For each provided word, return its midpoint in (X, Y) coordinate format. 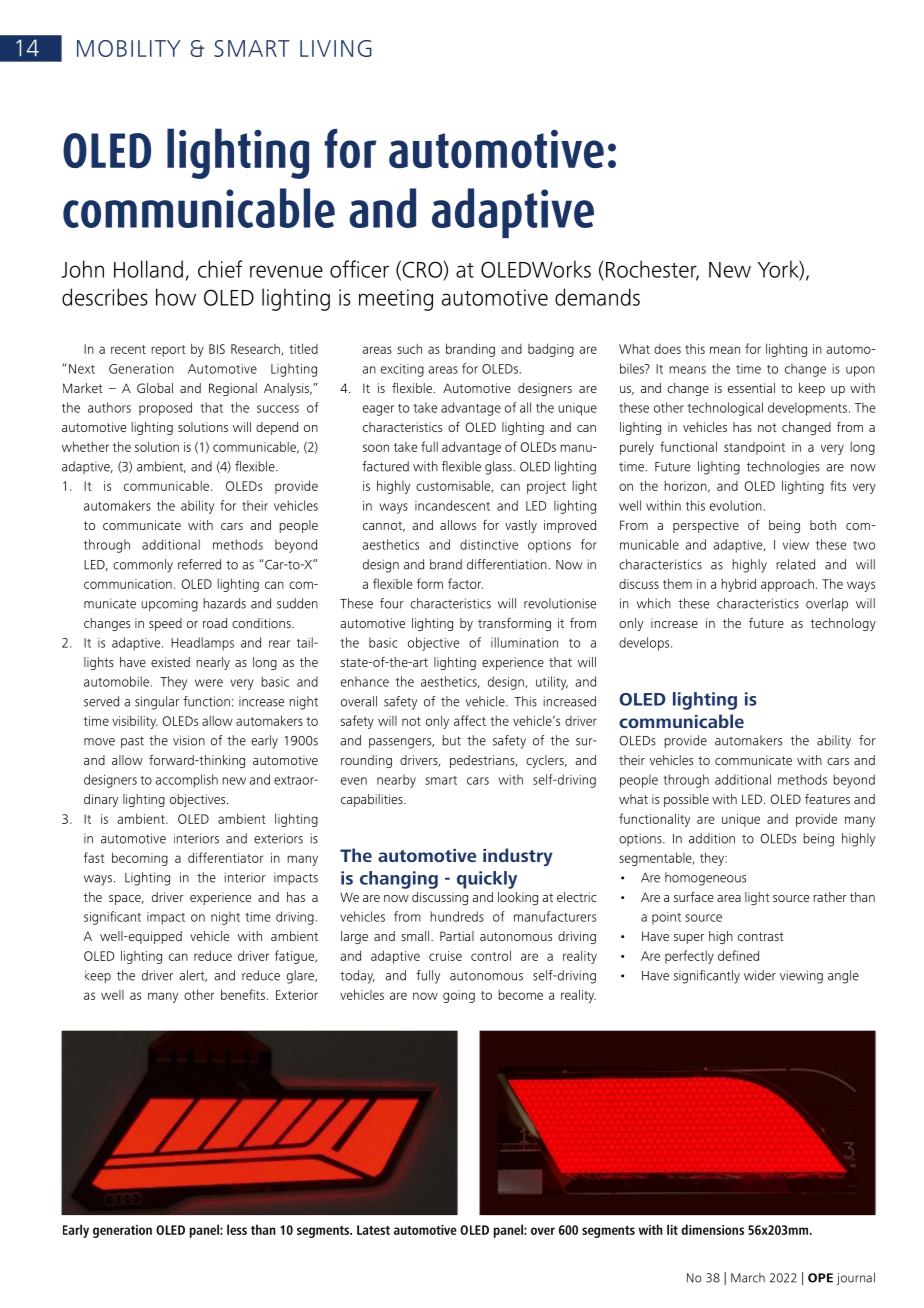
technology (843, 624)
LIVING (336, 48)
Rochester (652, 270)
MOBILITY (129, 48)
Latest (373, 1230)
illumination (524, 642)
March (748, 1278)
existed (170, 662)
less (237, 1229)
